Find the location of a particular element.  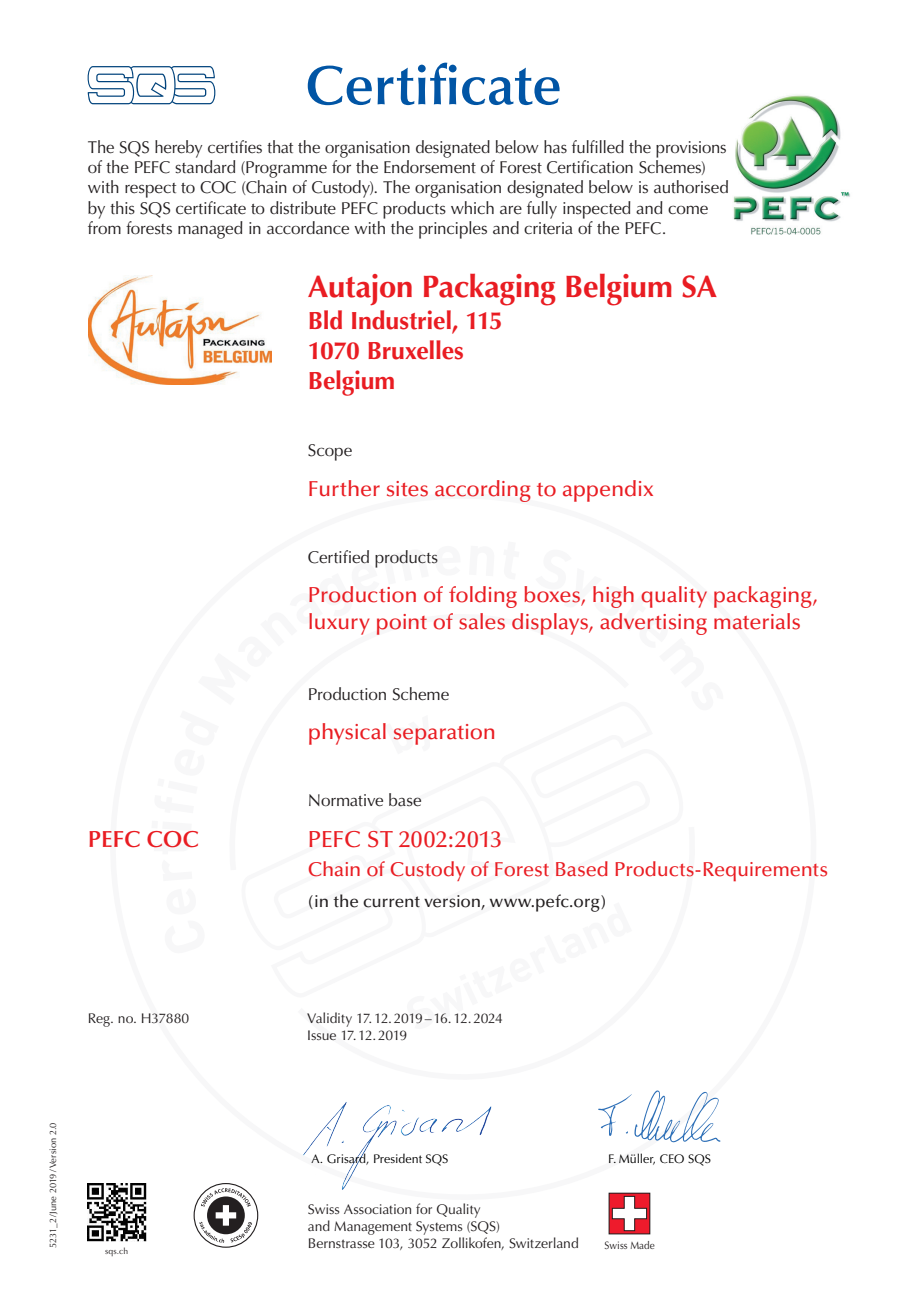

standard is located at coordinates (205, 167).
